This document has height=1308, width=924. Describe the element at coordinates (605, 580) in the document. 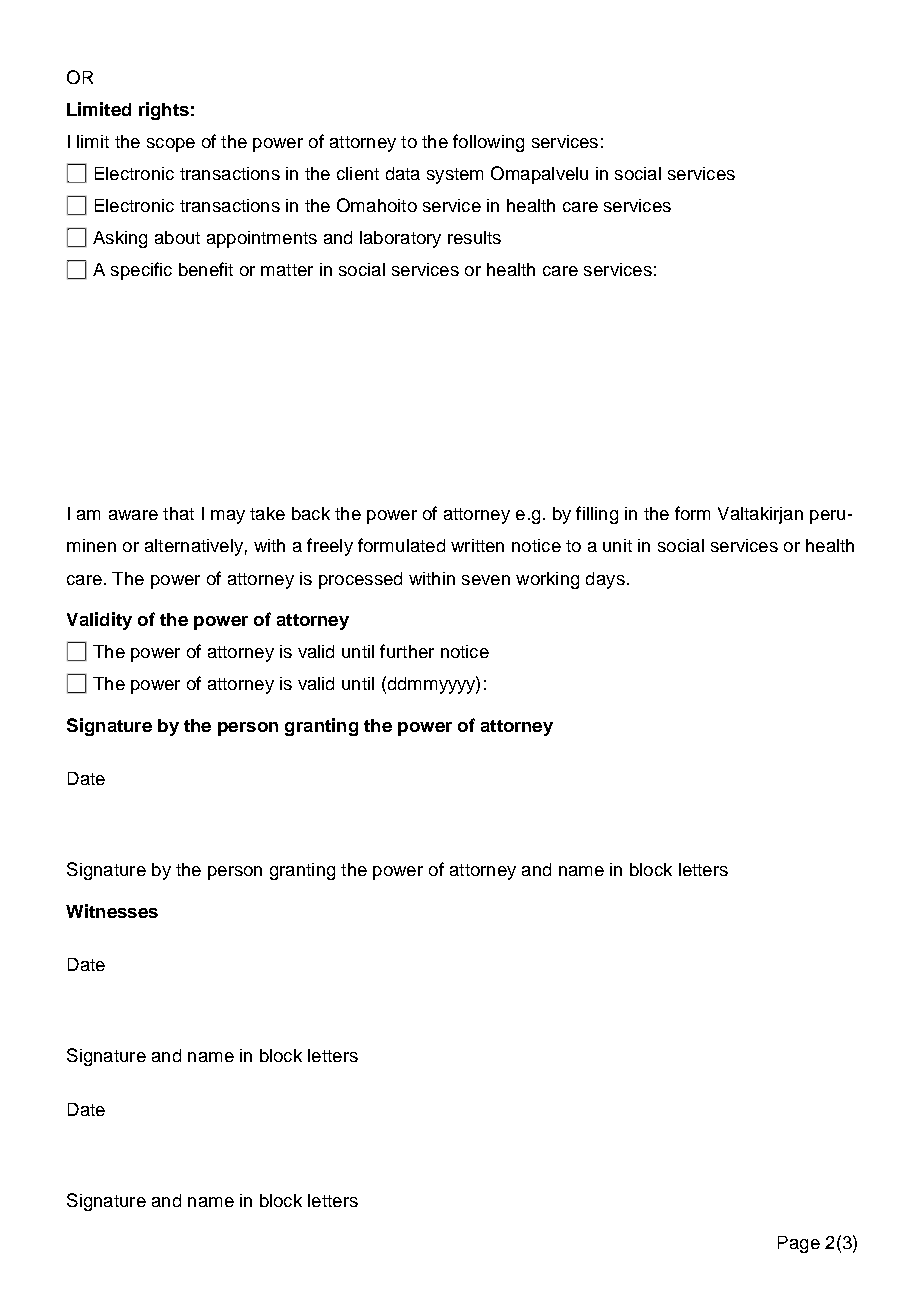

I see `days` at that location.
